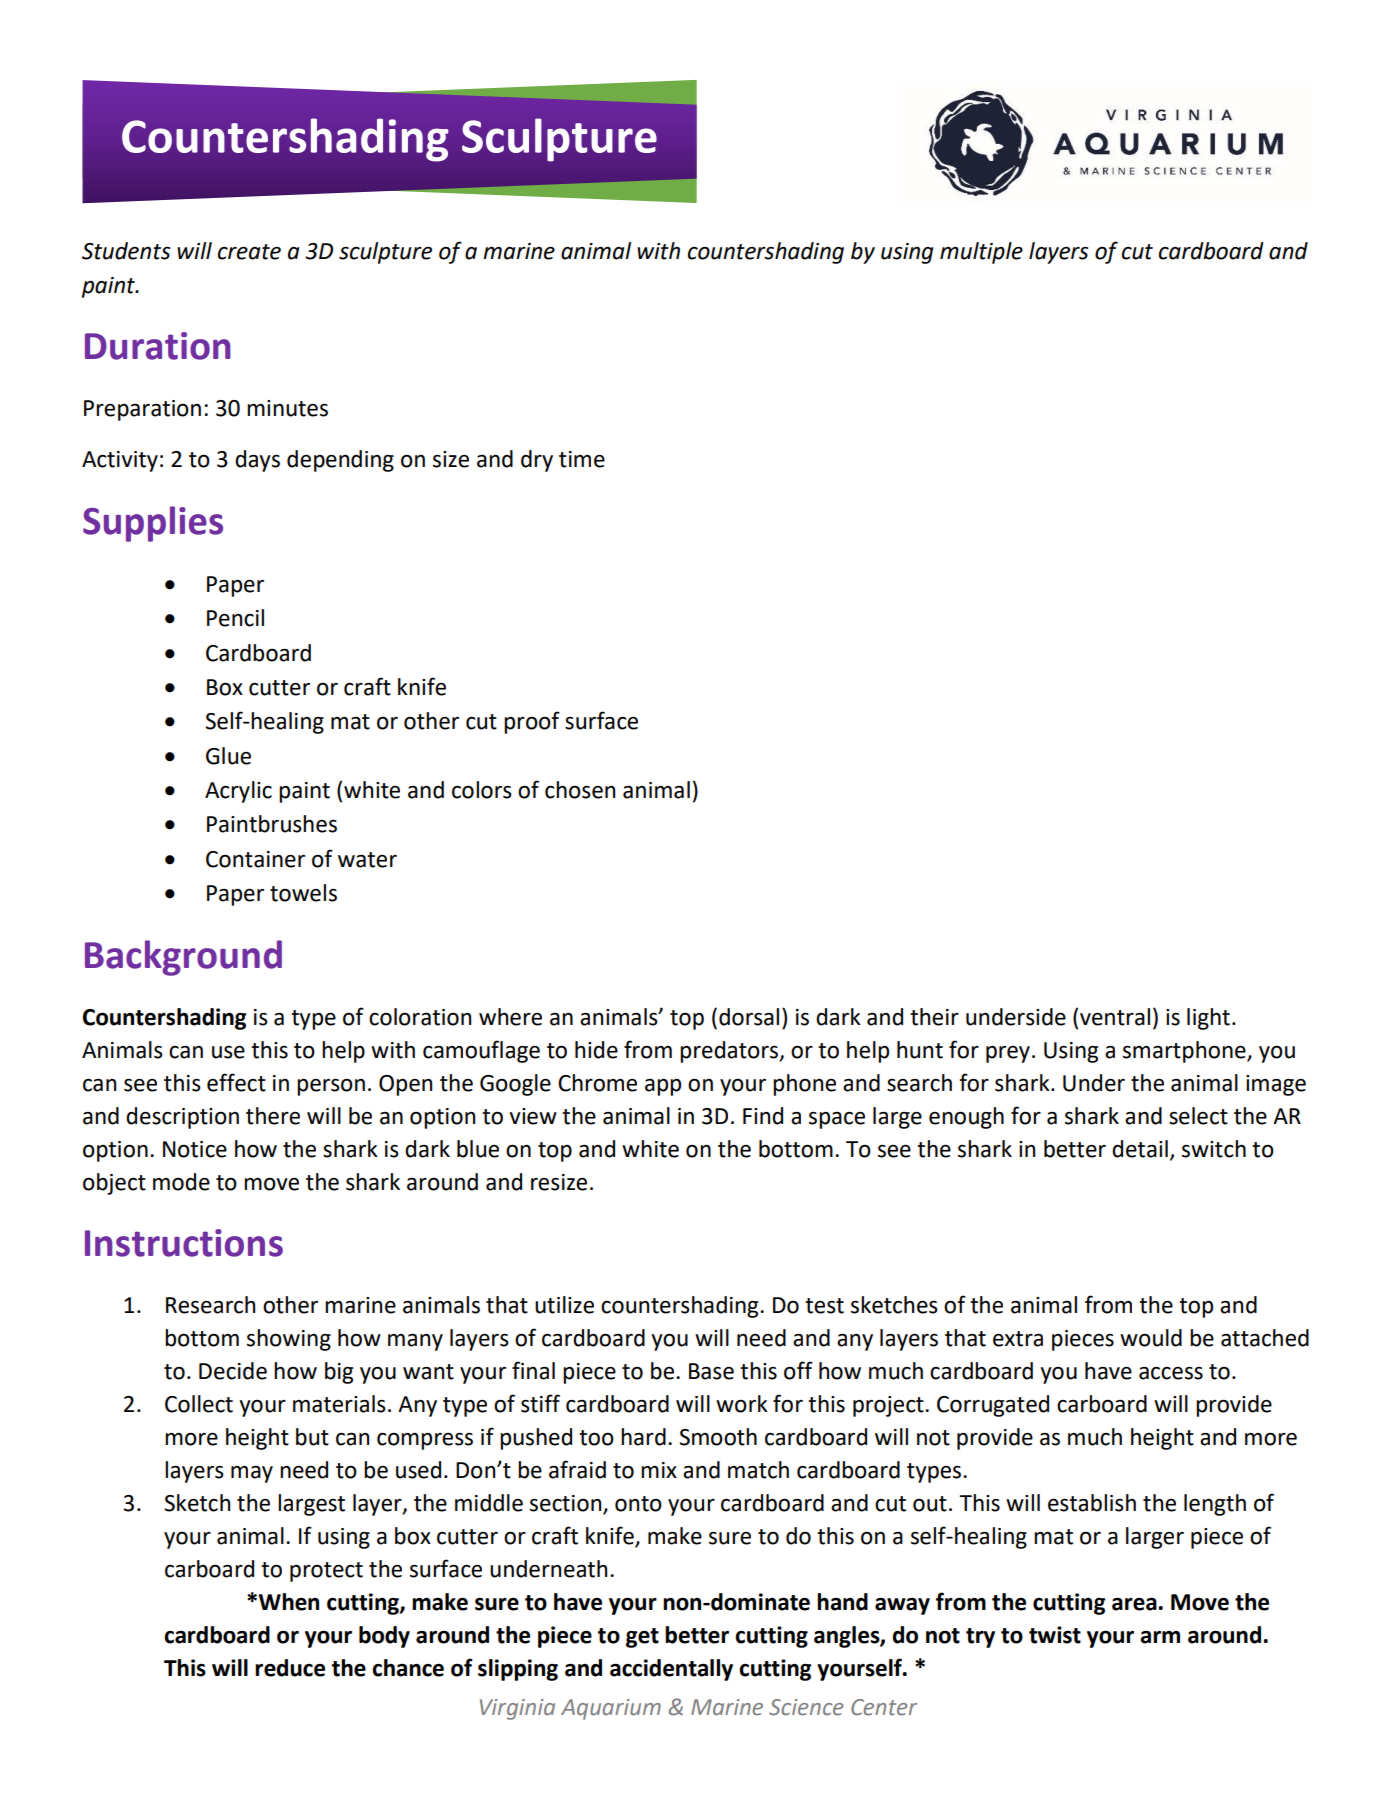 The image size is (1394, 1804). I want to click on dorsal, so click(749, 1017).
